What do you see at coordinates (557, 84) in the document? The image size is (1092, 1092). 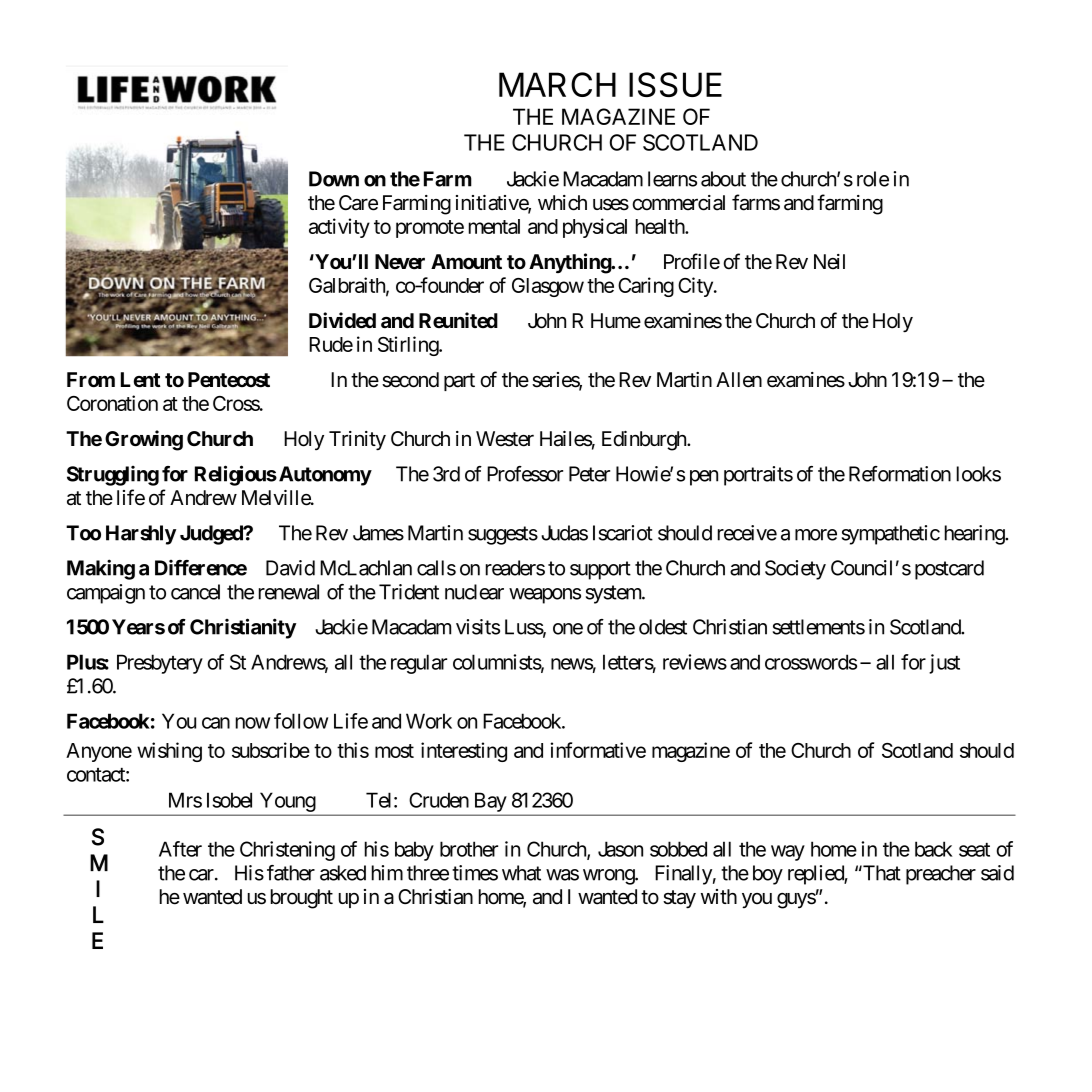 I see `MARCH` at bounding box center [557, 84].
